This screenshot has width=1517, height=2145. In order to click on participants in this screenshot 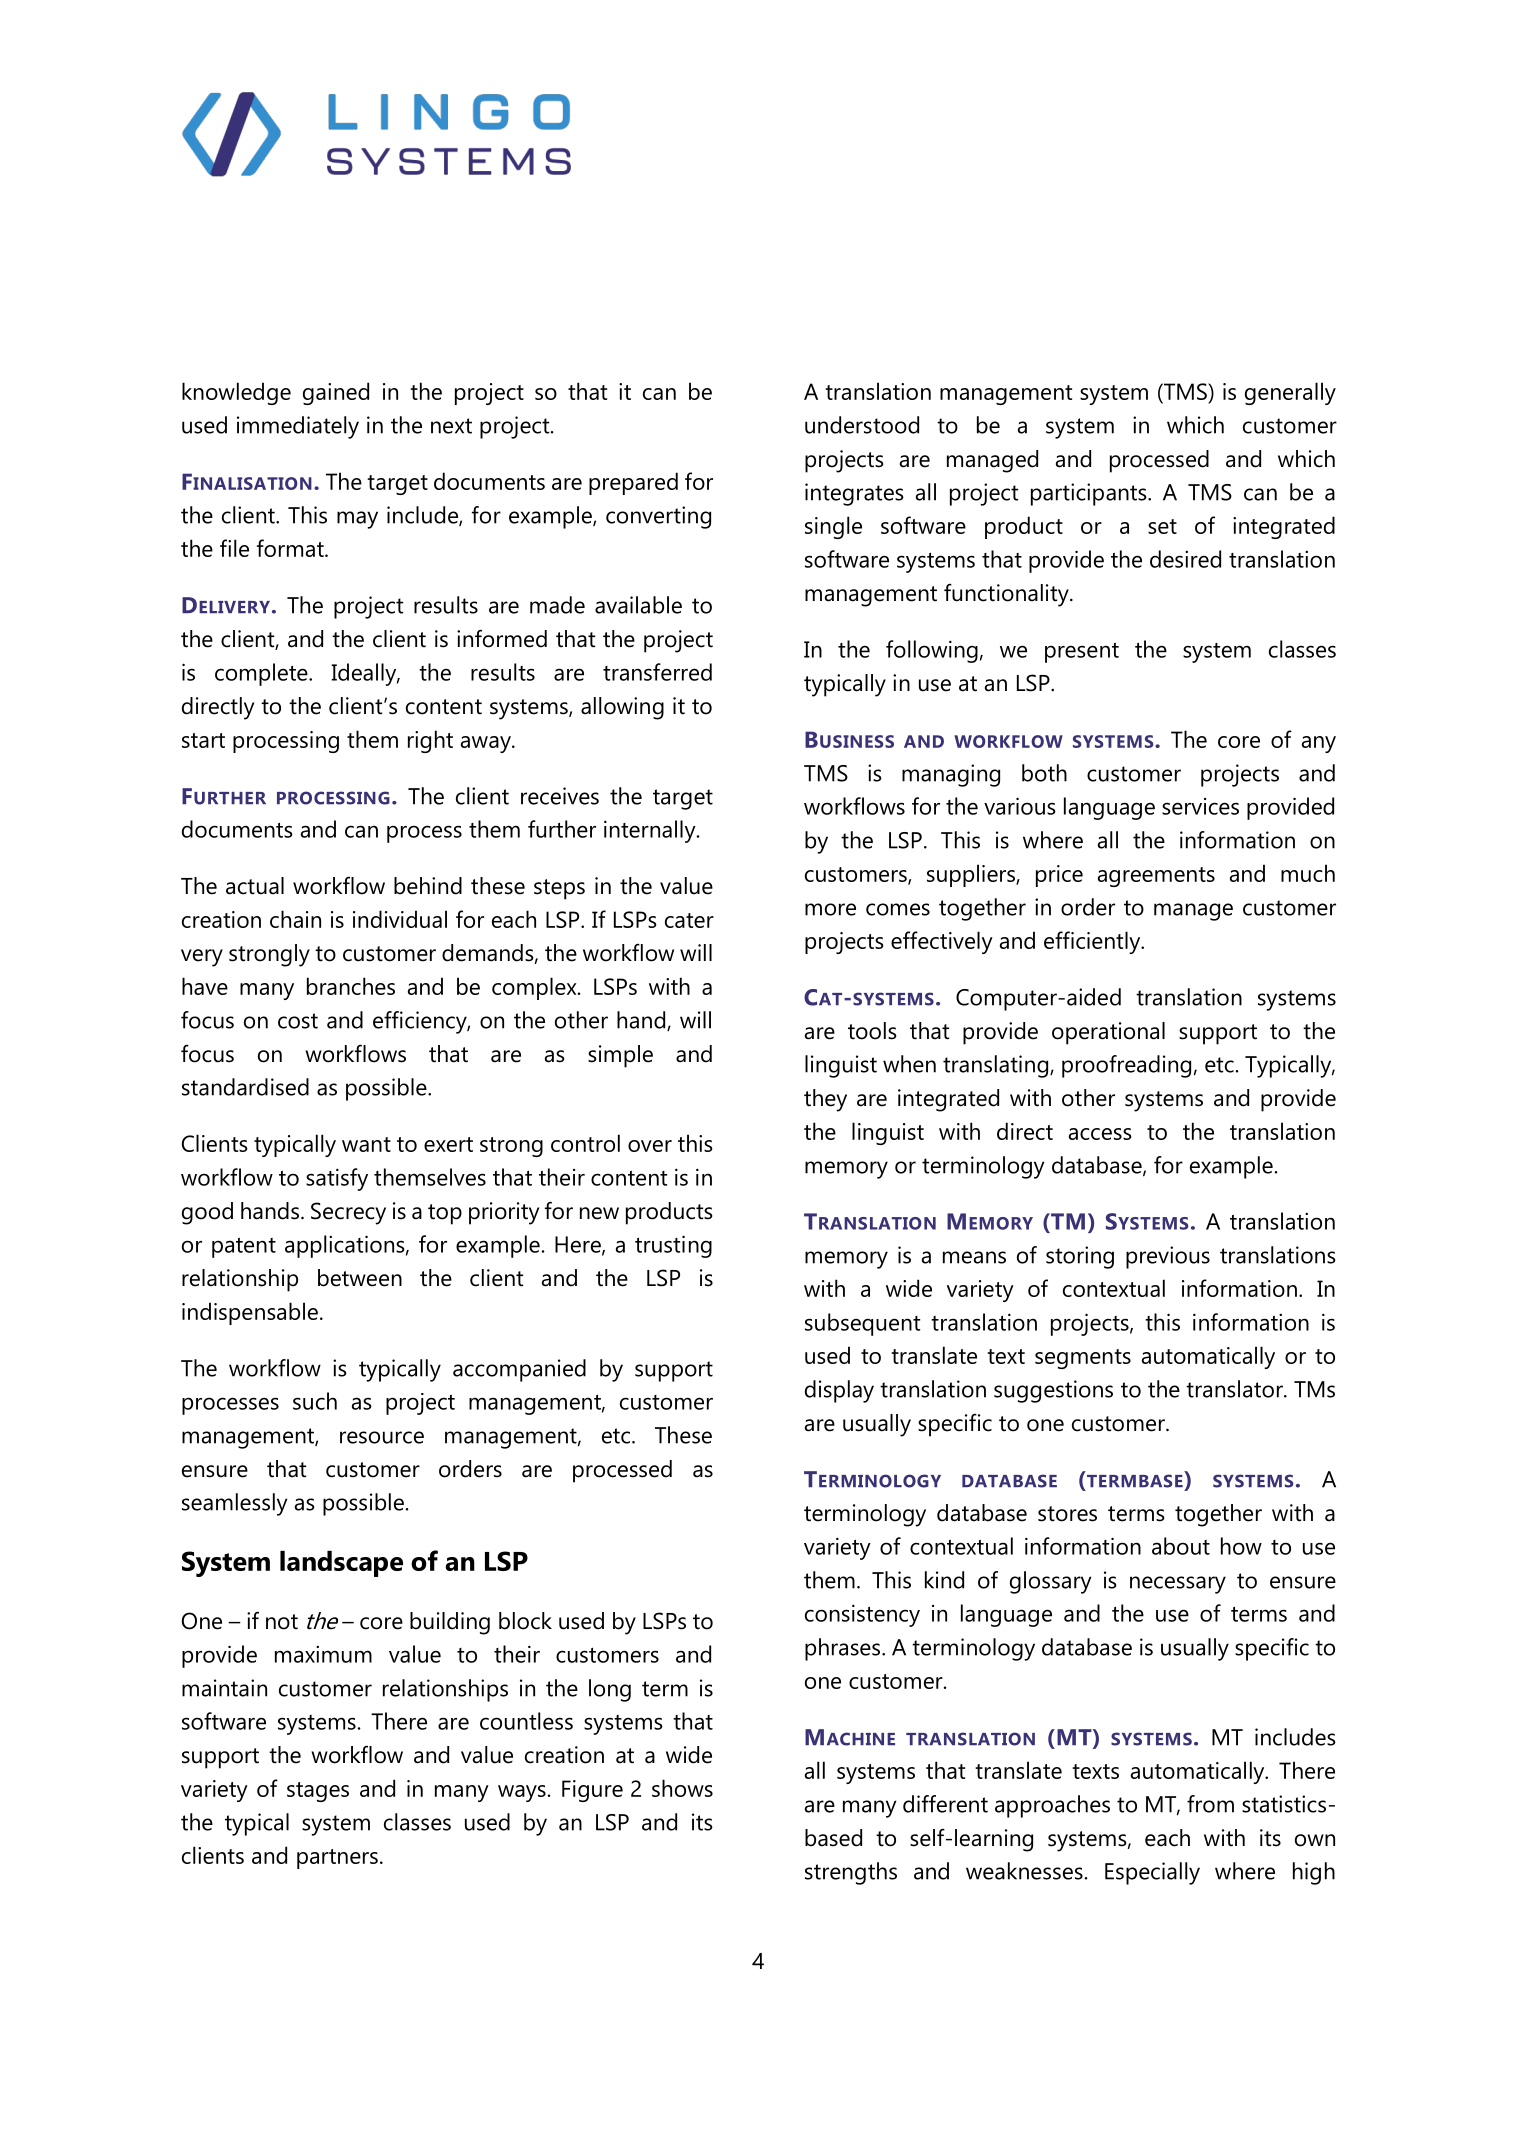, I will do `click(1090, 494)`.
